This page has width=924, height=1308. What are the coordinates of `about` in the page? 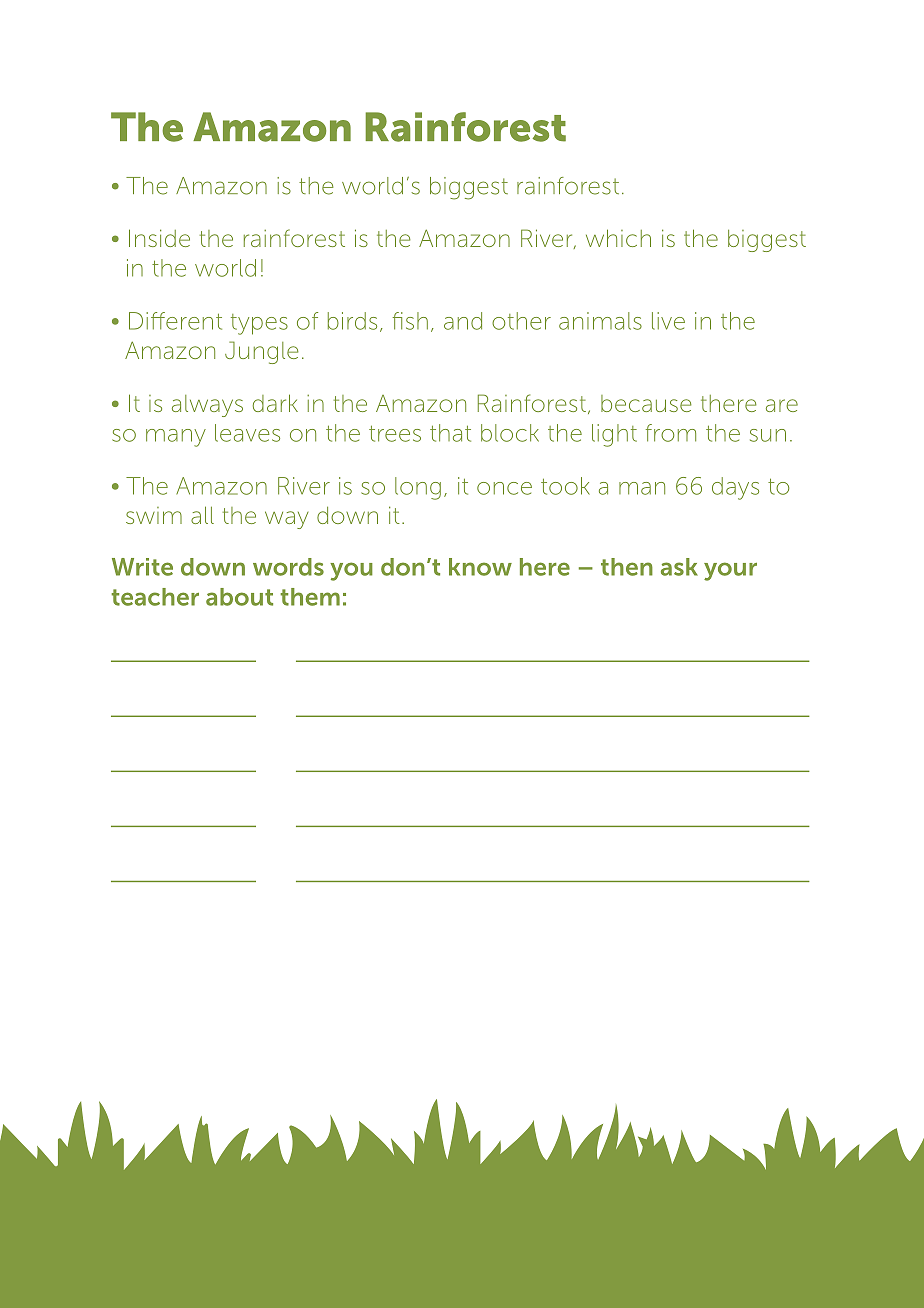 It's located at (239, 597).
